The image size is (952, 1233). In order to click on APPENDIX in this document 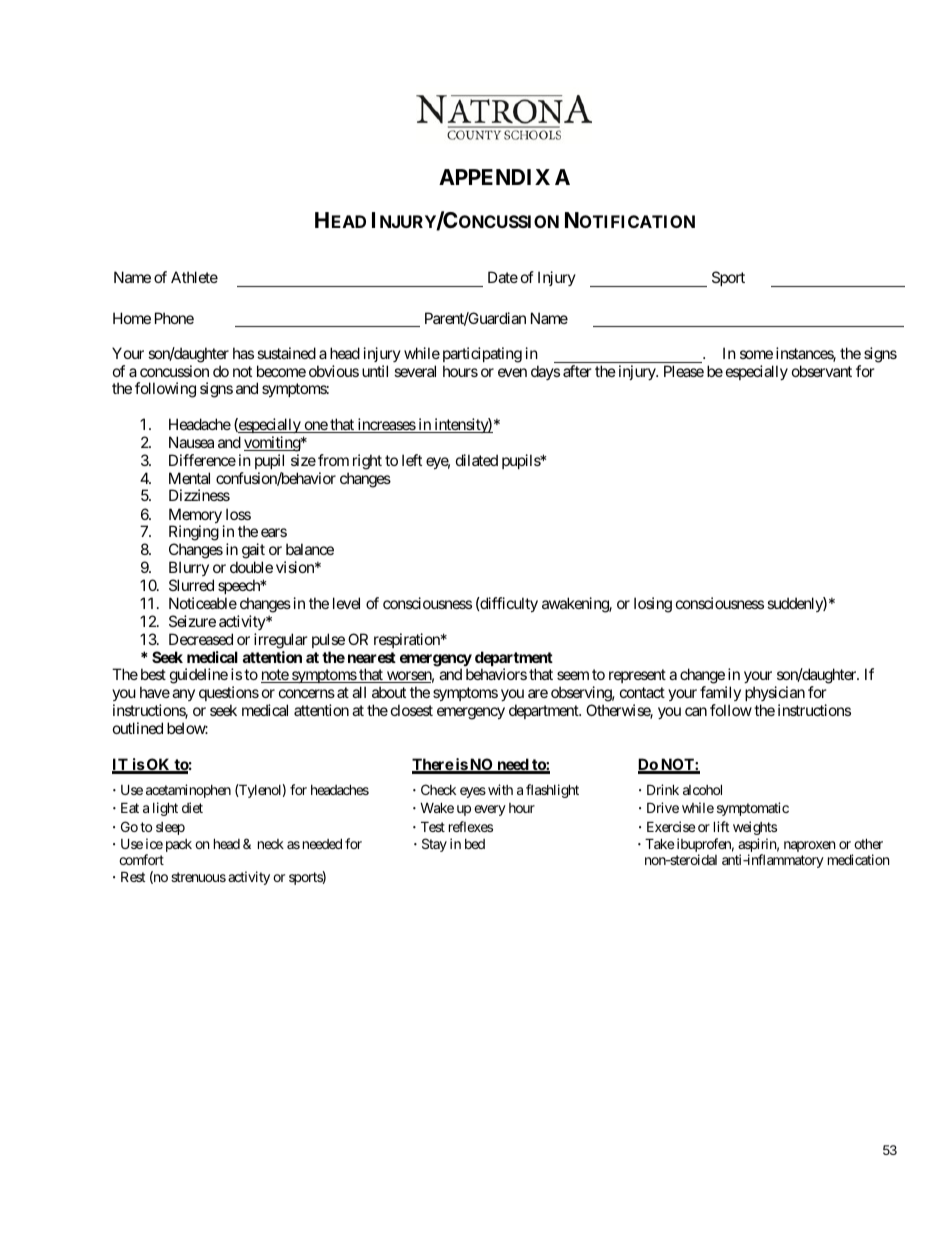, I will do `click(494, 177)`.
